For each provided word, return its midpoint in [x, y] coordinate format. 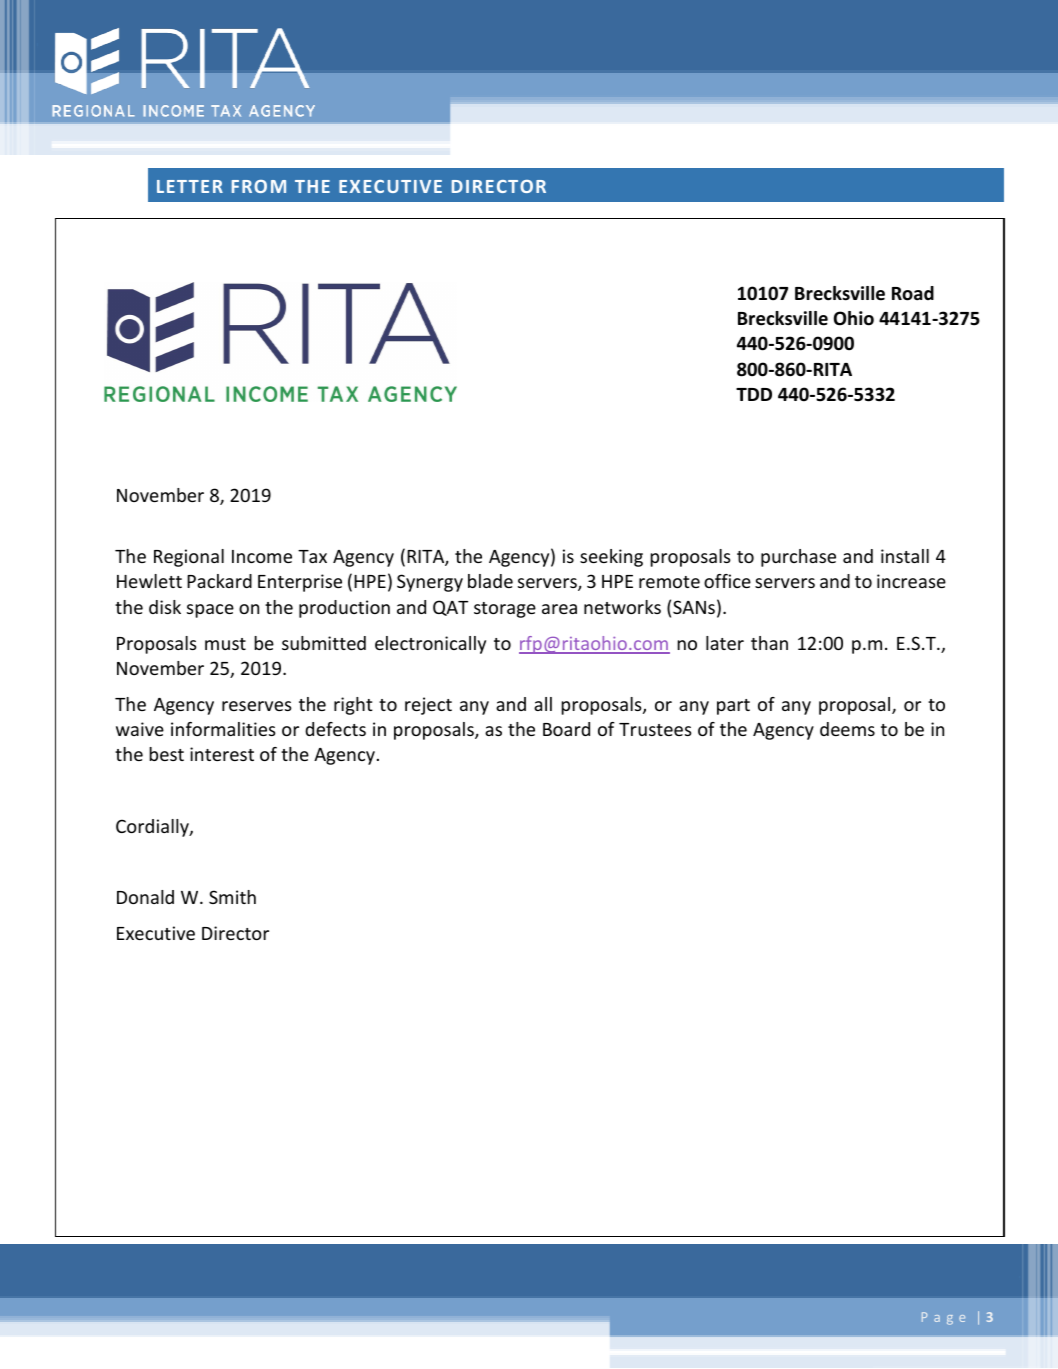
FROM [259, 186]
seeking [611, 558]
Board [566, 729]
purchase [798, 558]
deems [847, 729]
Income [262, 556]
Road [913, 293]
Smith [232, 897]
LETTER [190, 186]
